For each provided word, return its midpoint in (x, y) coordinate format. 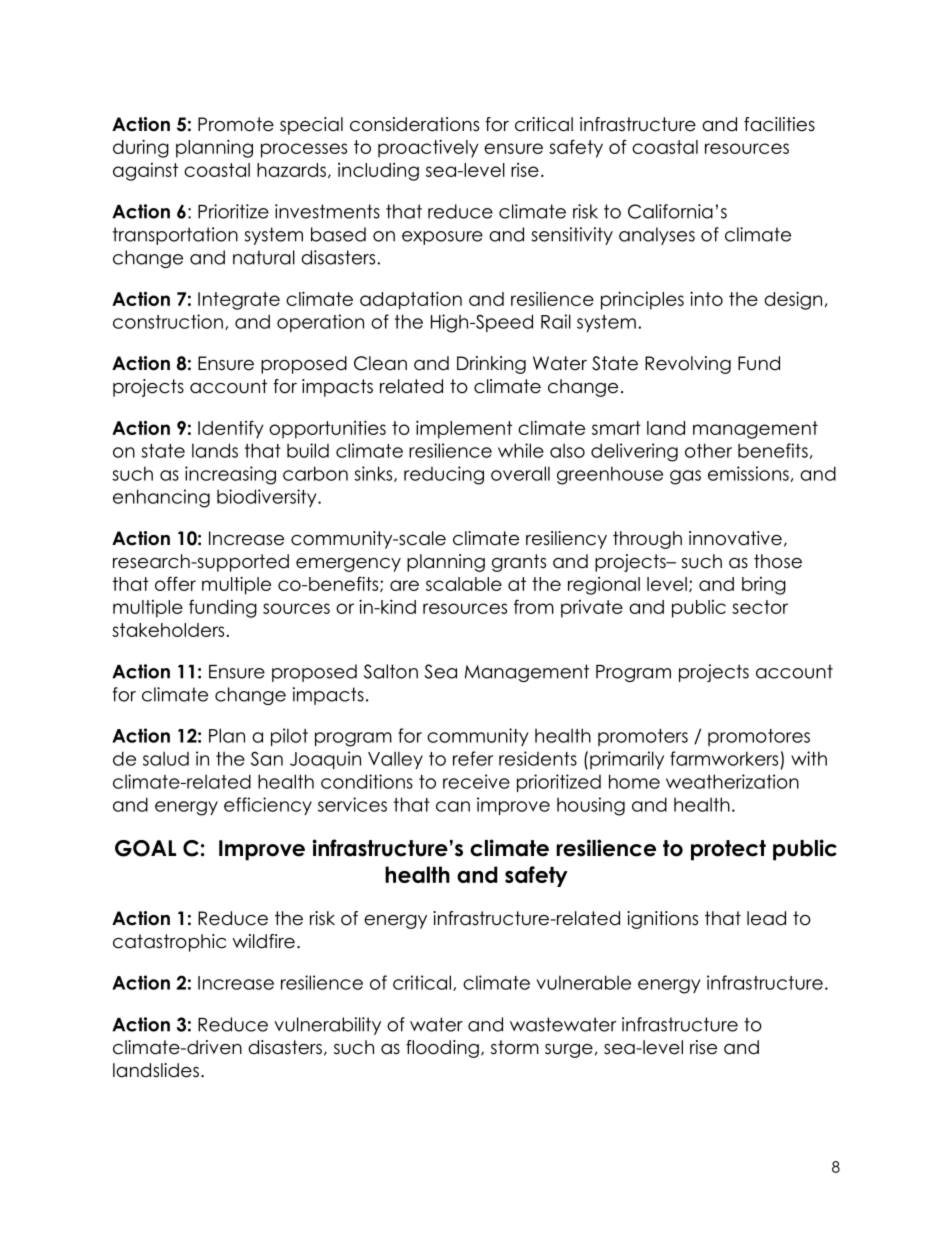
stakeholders (168, 630)
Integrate (239, 301)
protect (728, 850)
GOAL (145, 848)
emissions (748, 473)
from (534, 606)
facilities (779, 124)
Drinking (491, 365)
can (453, 806)
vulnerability (327, 1026)
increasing (230, 475)
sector (760, 607)
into (706, 298)
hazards (291, 170)
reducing (444, 475)
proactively (428, 148)
